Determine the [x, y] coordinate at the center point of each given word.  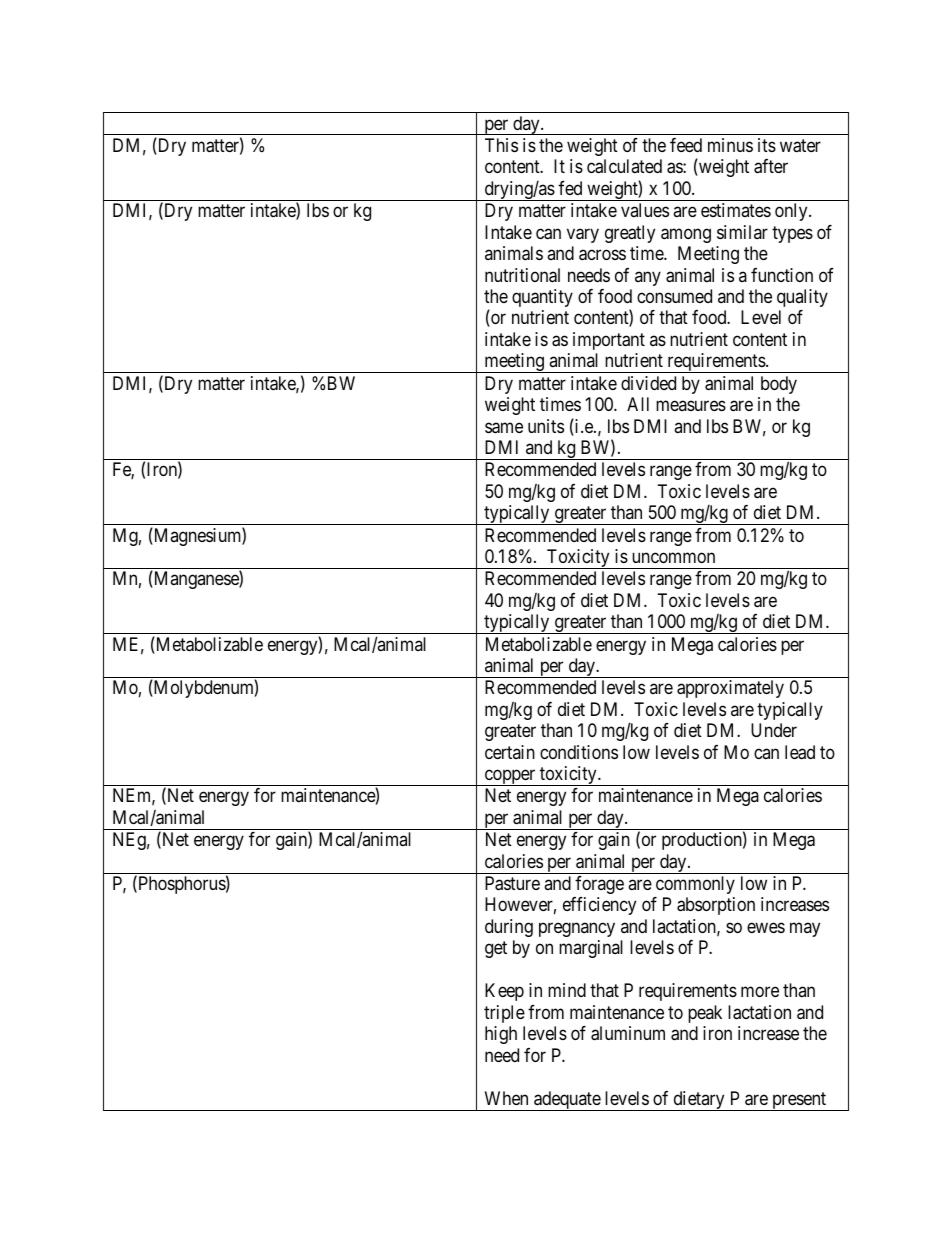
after [771, 166]
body [779, 385]
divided [648, 383]
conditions [579, 752]
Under [774, 730]
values [645, 210]
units [546, 426]
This [501, 145]
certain [510, 752]
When [506, 1098]
